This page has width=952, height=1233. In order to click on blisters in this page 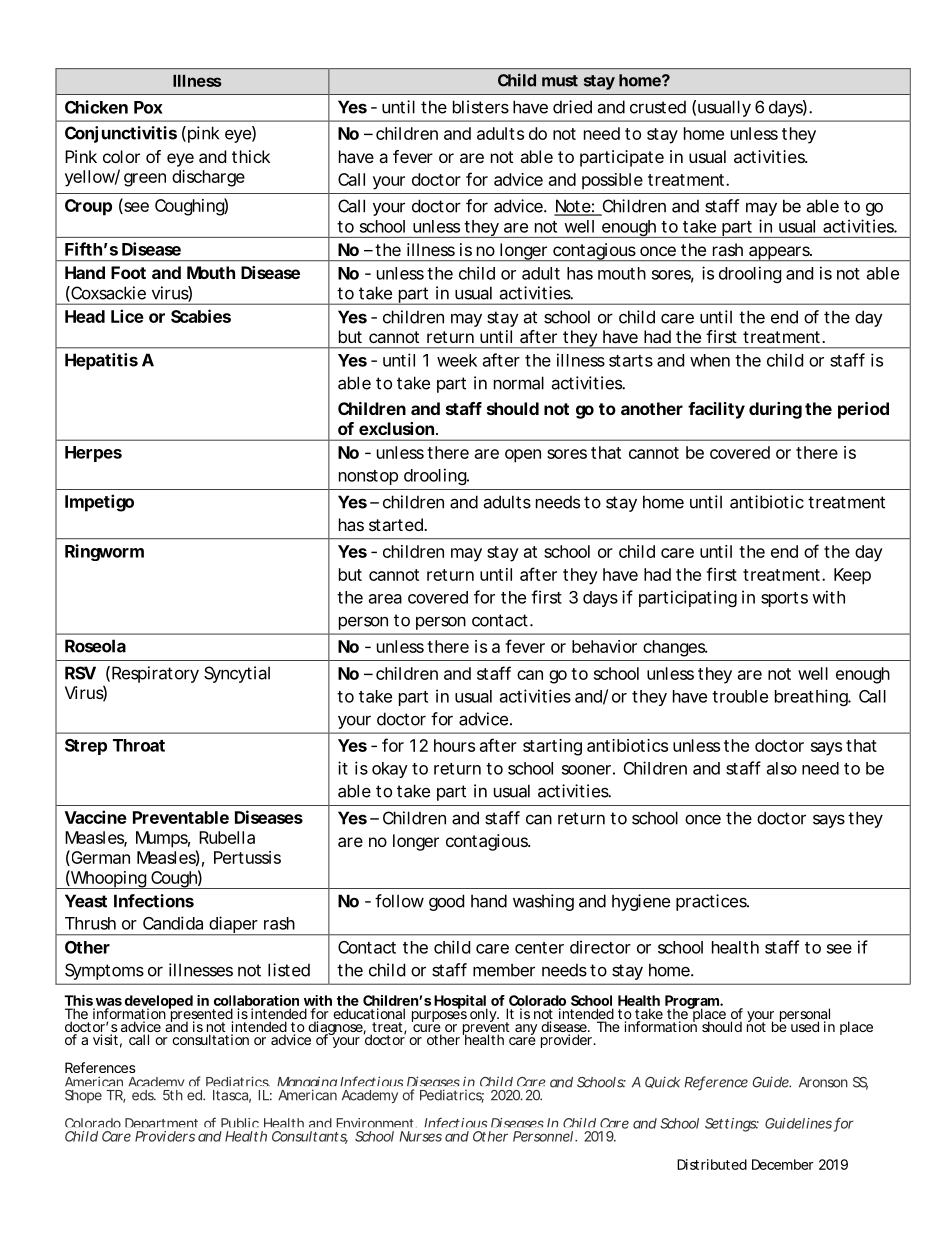, I will do `click(481, 107)`.
